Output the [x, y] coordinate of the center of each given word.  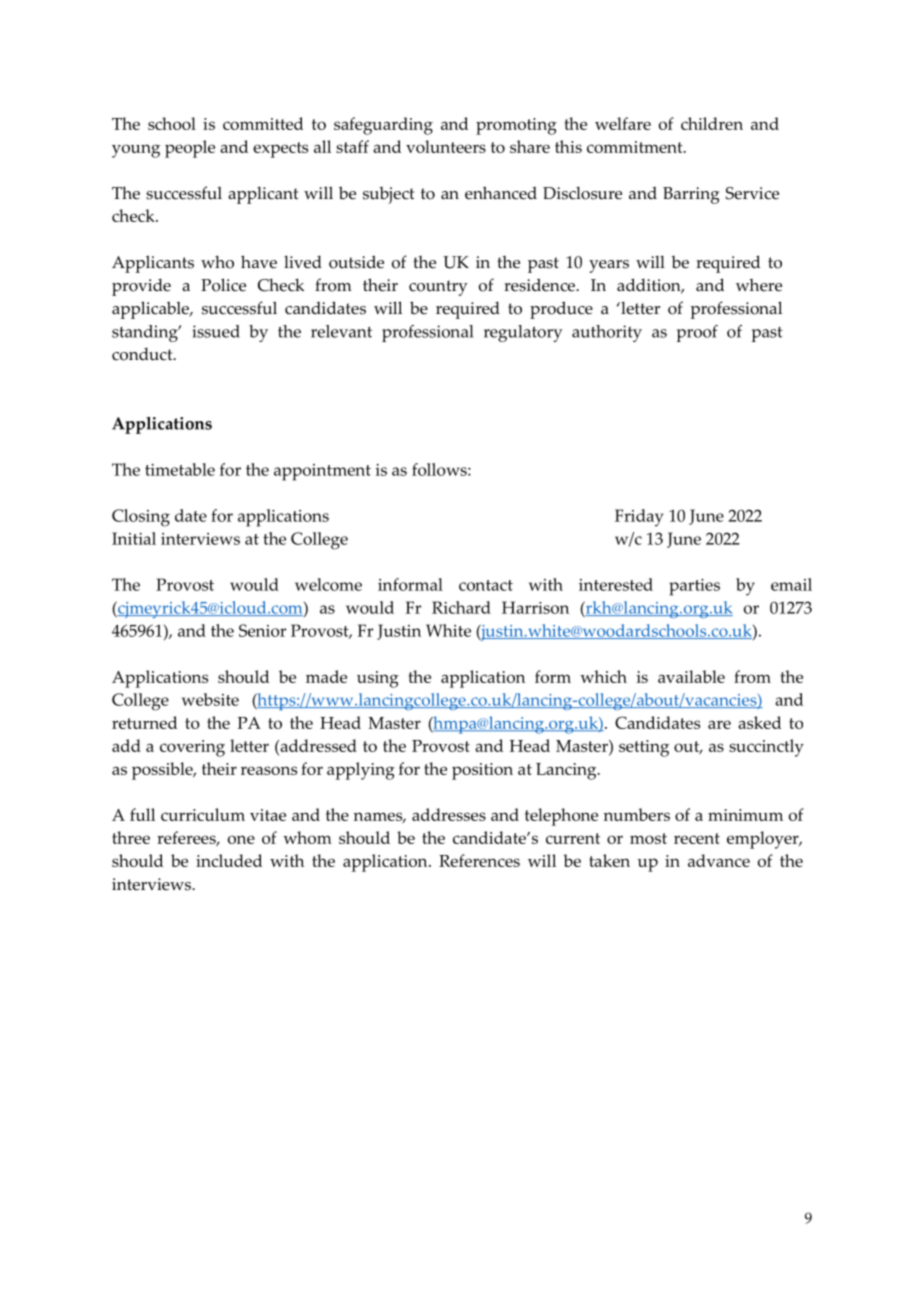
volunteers [446, 146]
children [712, 123]
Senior [262, 630]
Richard [461, 607]
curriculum [203, 814]
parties [694, 587]
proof [697, 333]
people [190, 149]
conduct [143, 354]
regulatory [523, 333]
